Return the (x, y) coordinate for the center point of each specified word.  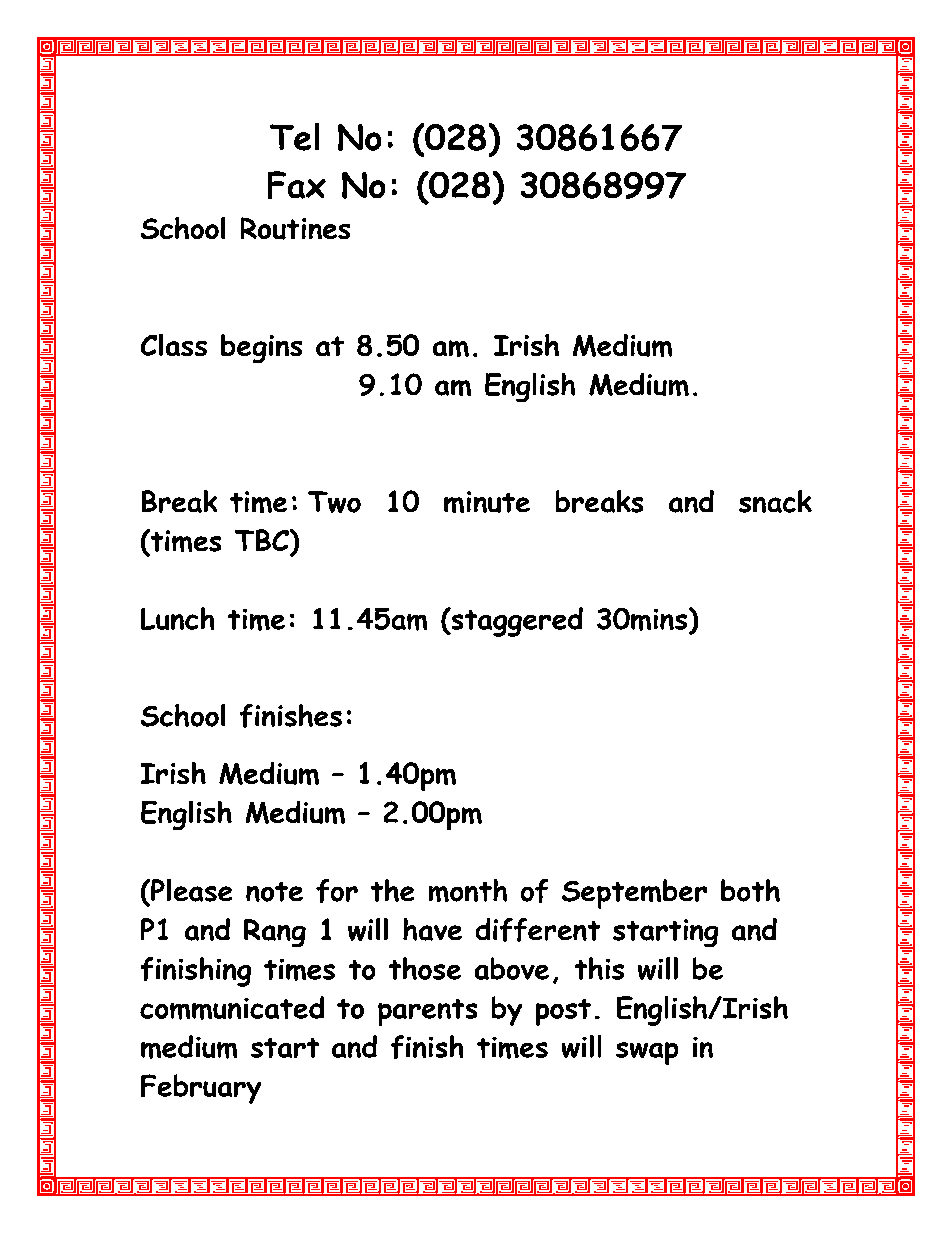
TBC (263, 540)
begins (261, 348)
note (274, 892)
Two (334, 502)
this (599, 968)
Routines (295, 228)
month (468, 890)
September (634, 894)
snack (775, 501)
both (750, 890)
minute (487, 502)
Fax (297, 185)
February (201, 1089)
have (432, 929)
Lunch (177, 618)
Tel (294, 137)
